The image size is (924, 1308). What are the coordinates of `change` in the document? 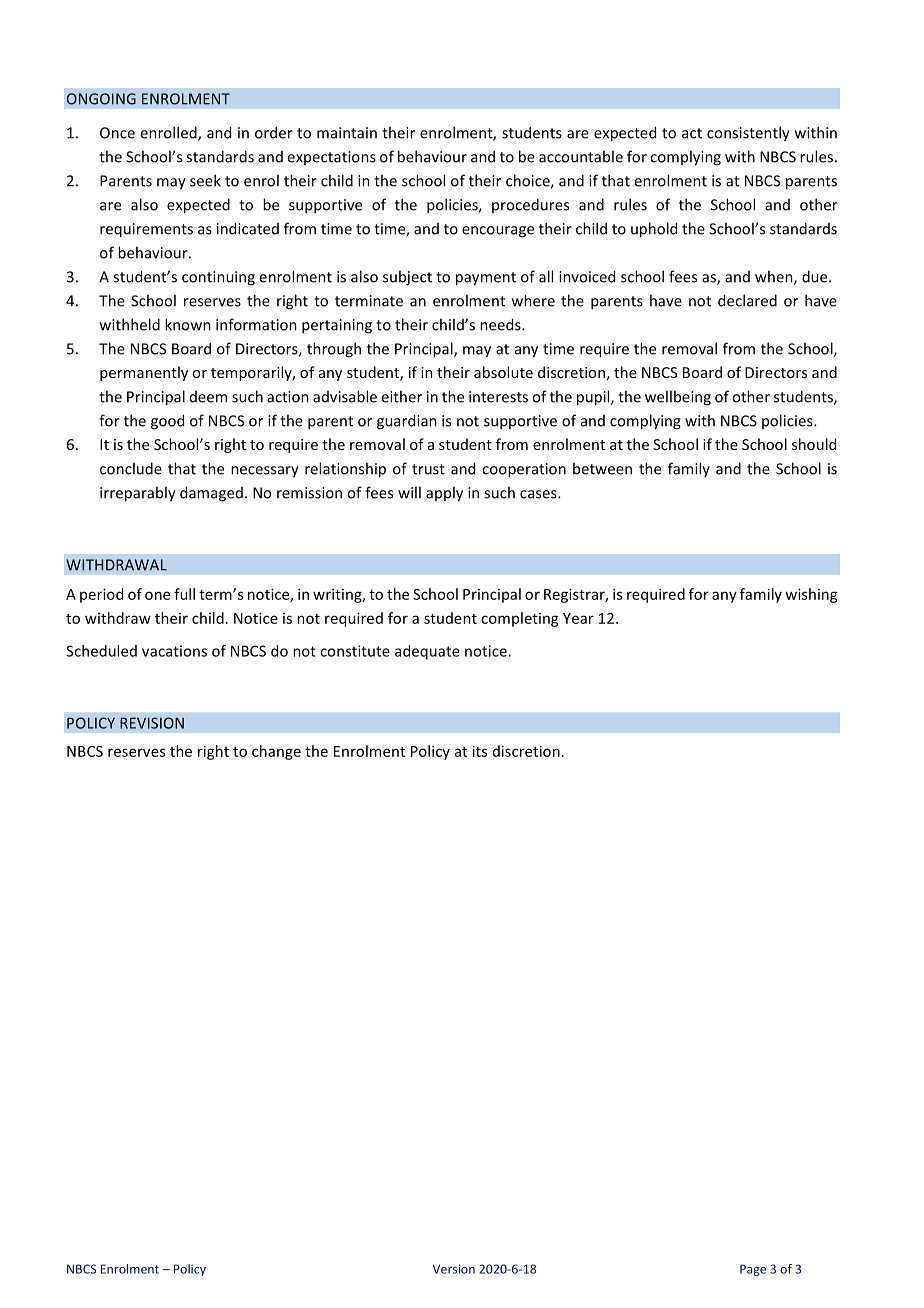 It's located at (276, 752).
